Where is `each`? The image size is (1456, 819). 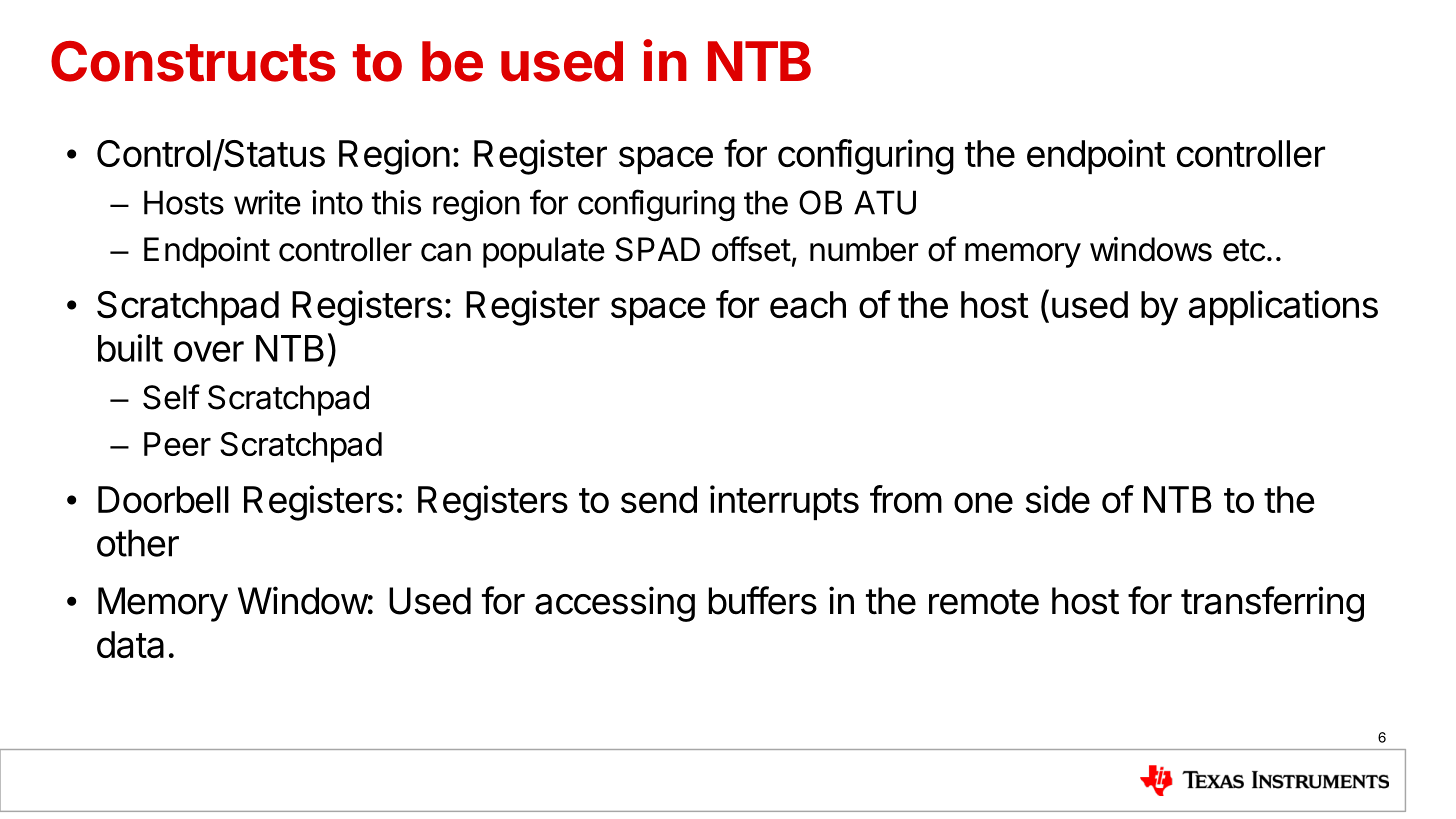
each is located at coordinates (808, 304).
